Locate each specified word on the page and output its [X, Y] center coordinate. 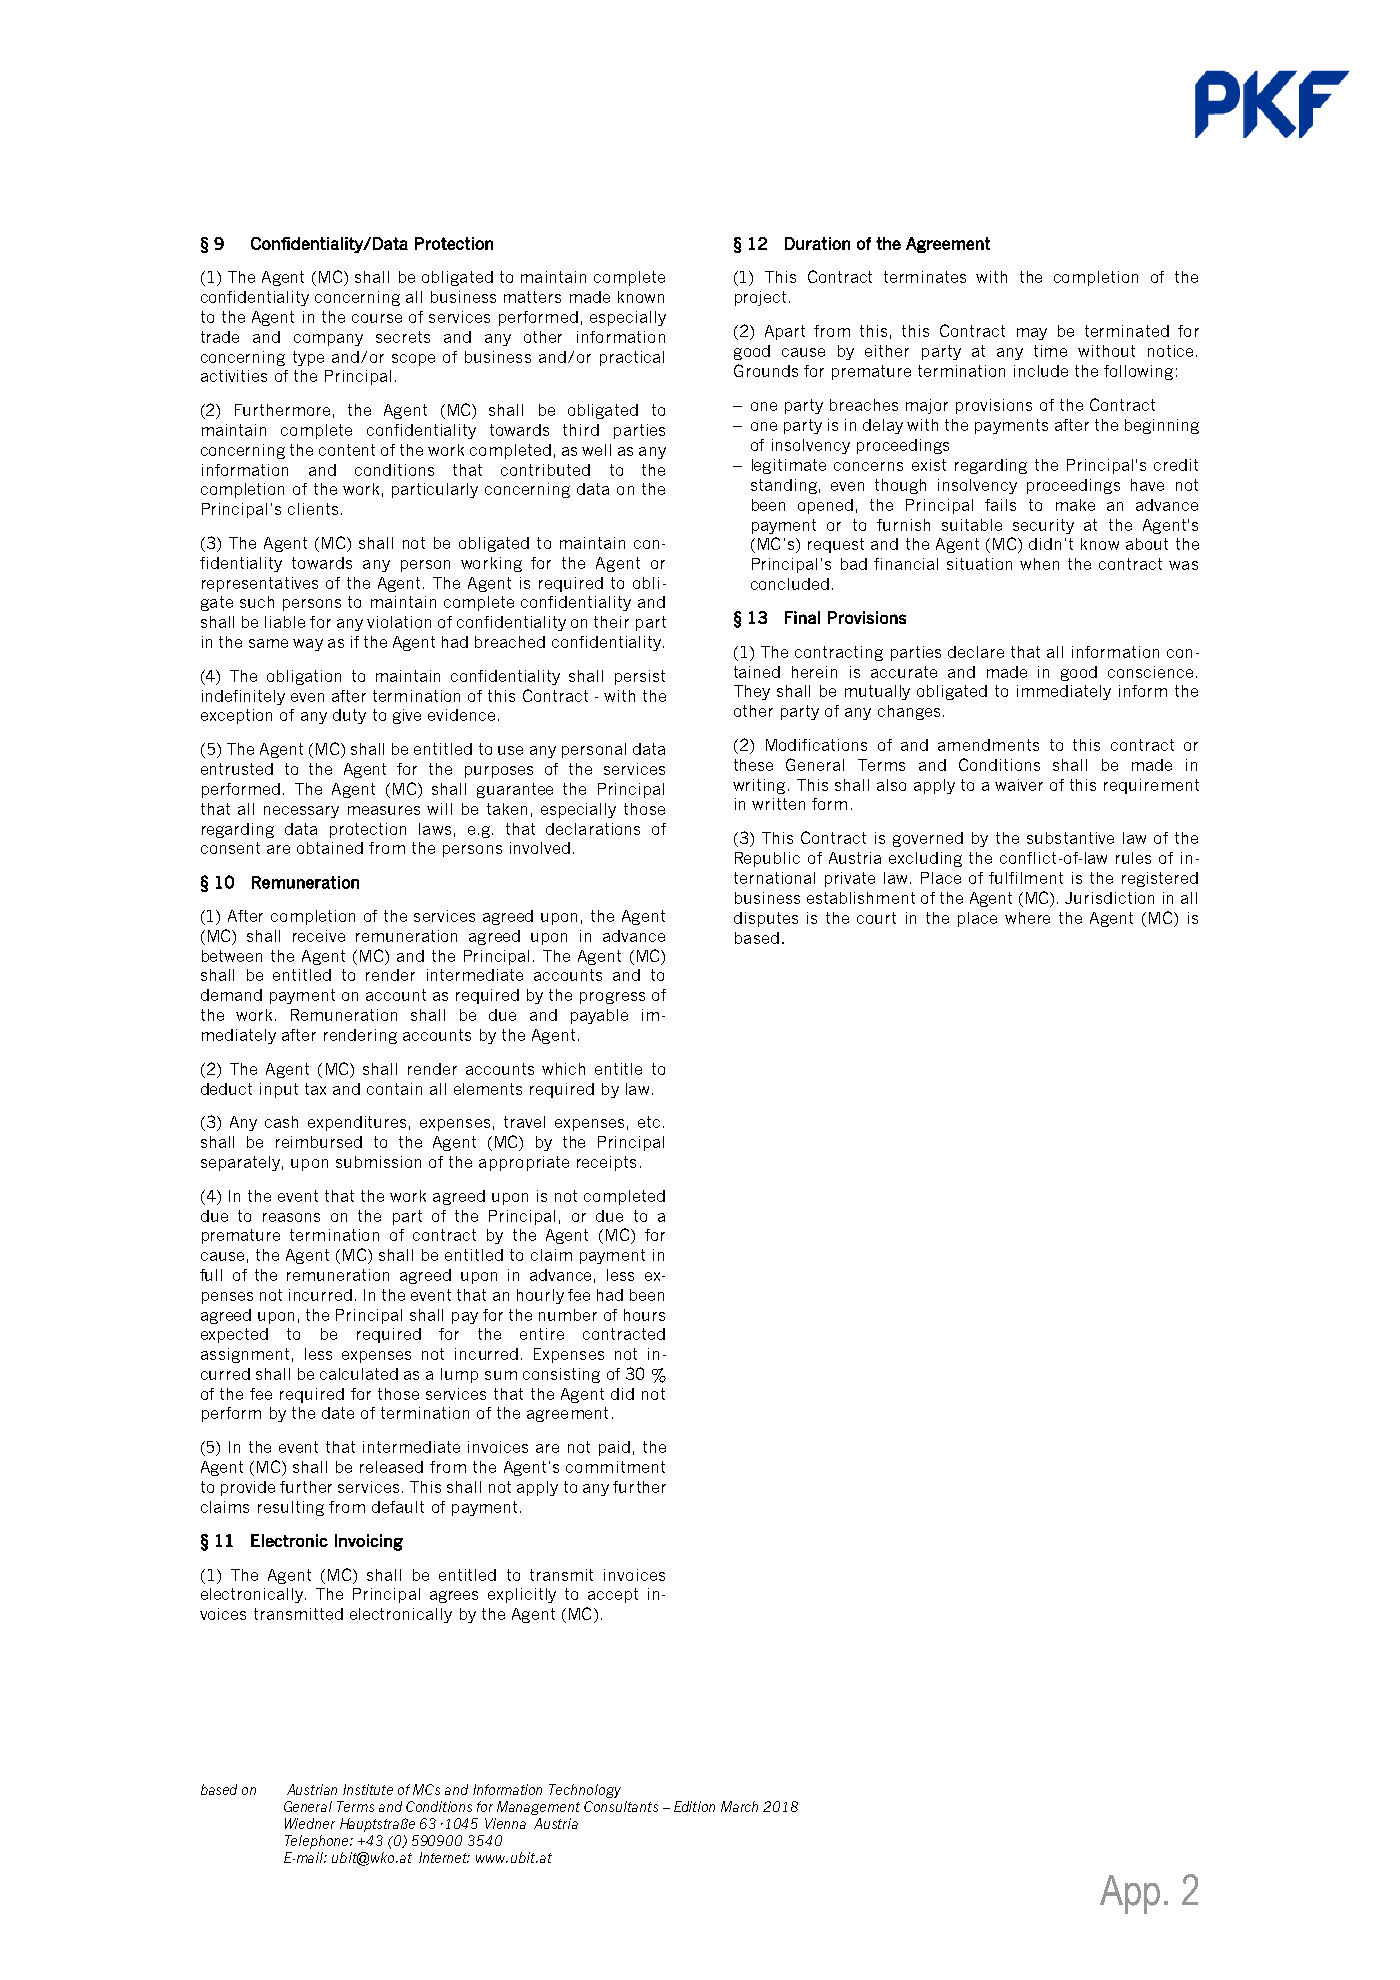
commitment [615, 1467]
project [760, 298]
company [328, 340]
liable [285, 622]
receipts [606, 1163]
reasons [291, 1217]
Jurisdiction [1109, 898]
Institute [368, 1789]
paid [614, 1448]
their [611, 622]
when [1039, 564]
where [1027, 918]
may [1032, 334]
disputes [766, 919]
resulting [291, 1508]
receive [319, 936]
